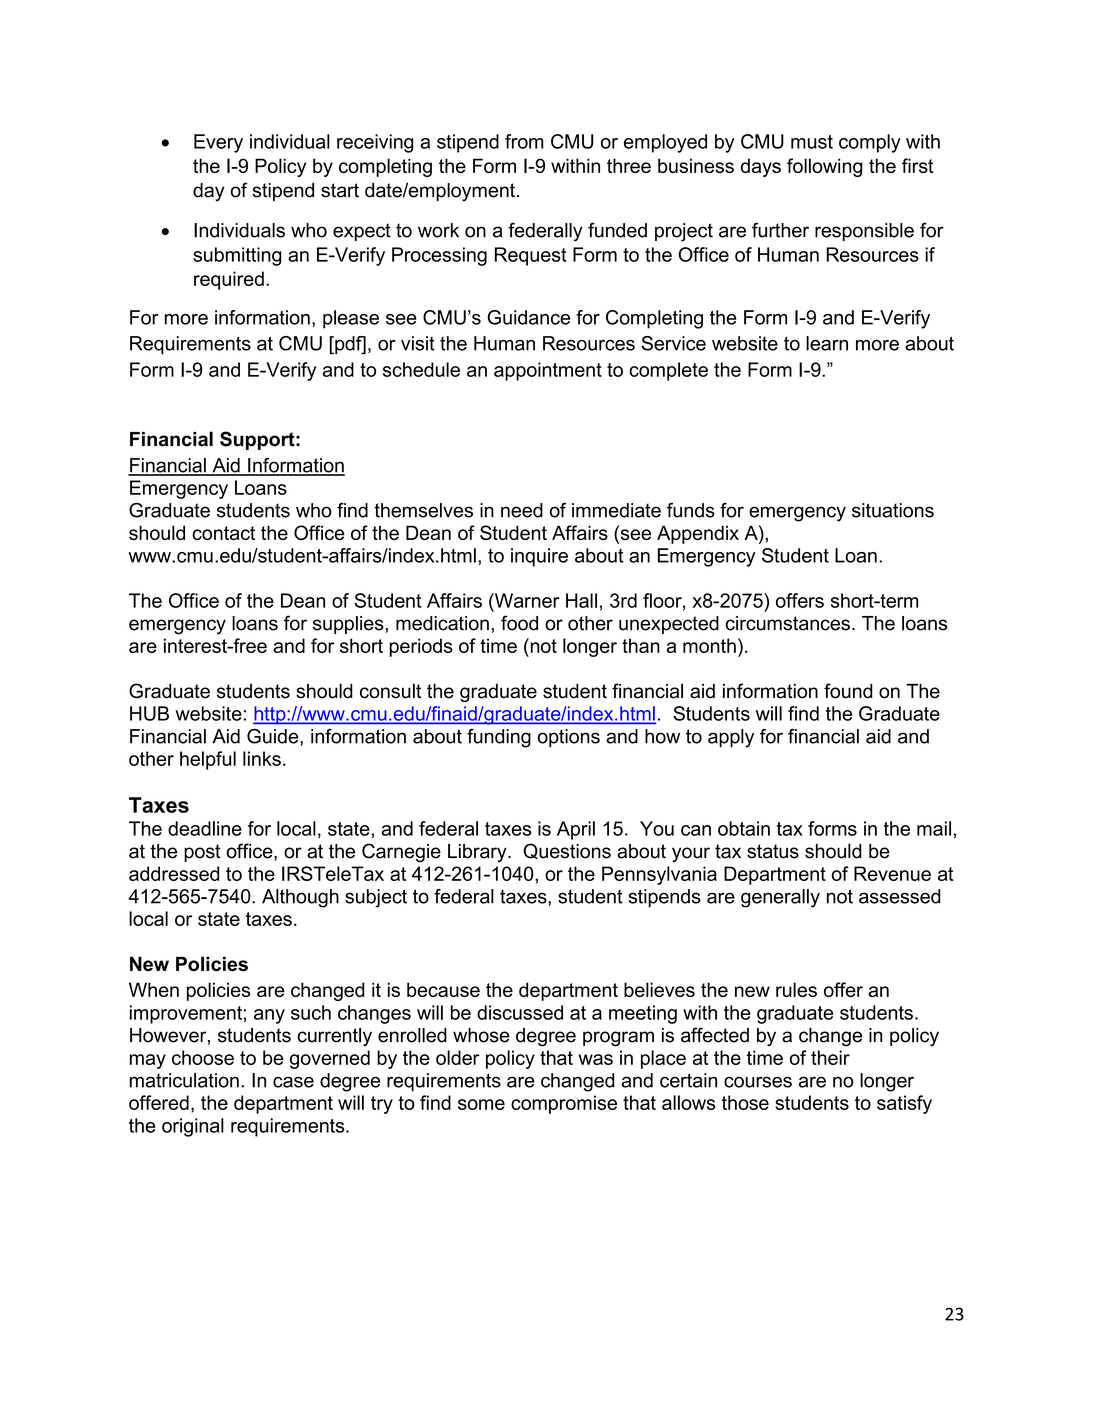  Describe the element at coordinates (218, 143) in the image. I see `Every` at that location.
